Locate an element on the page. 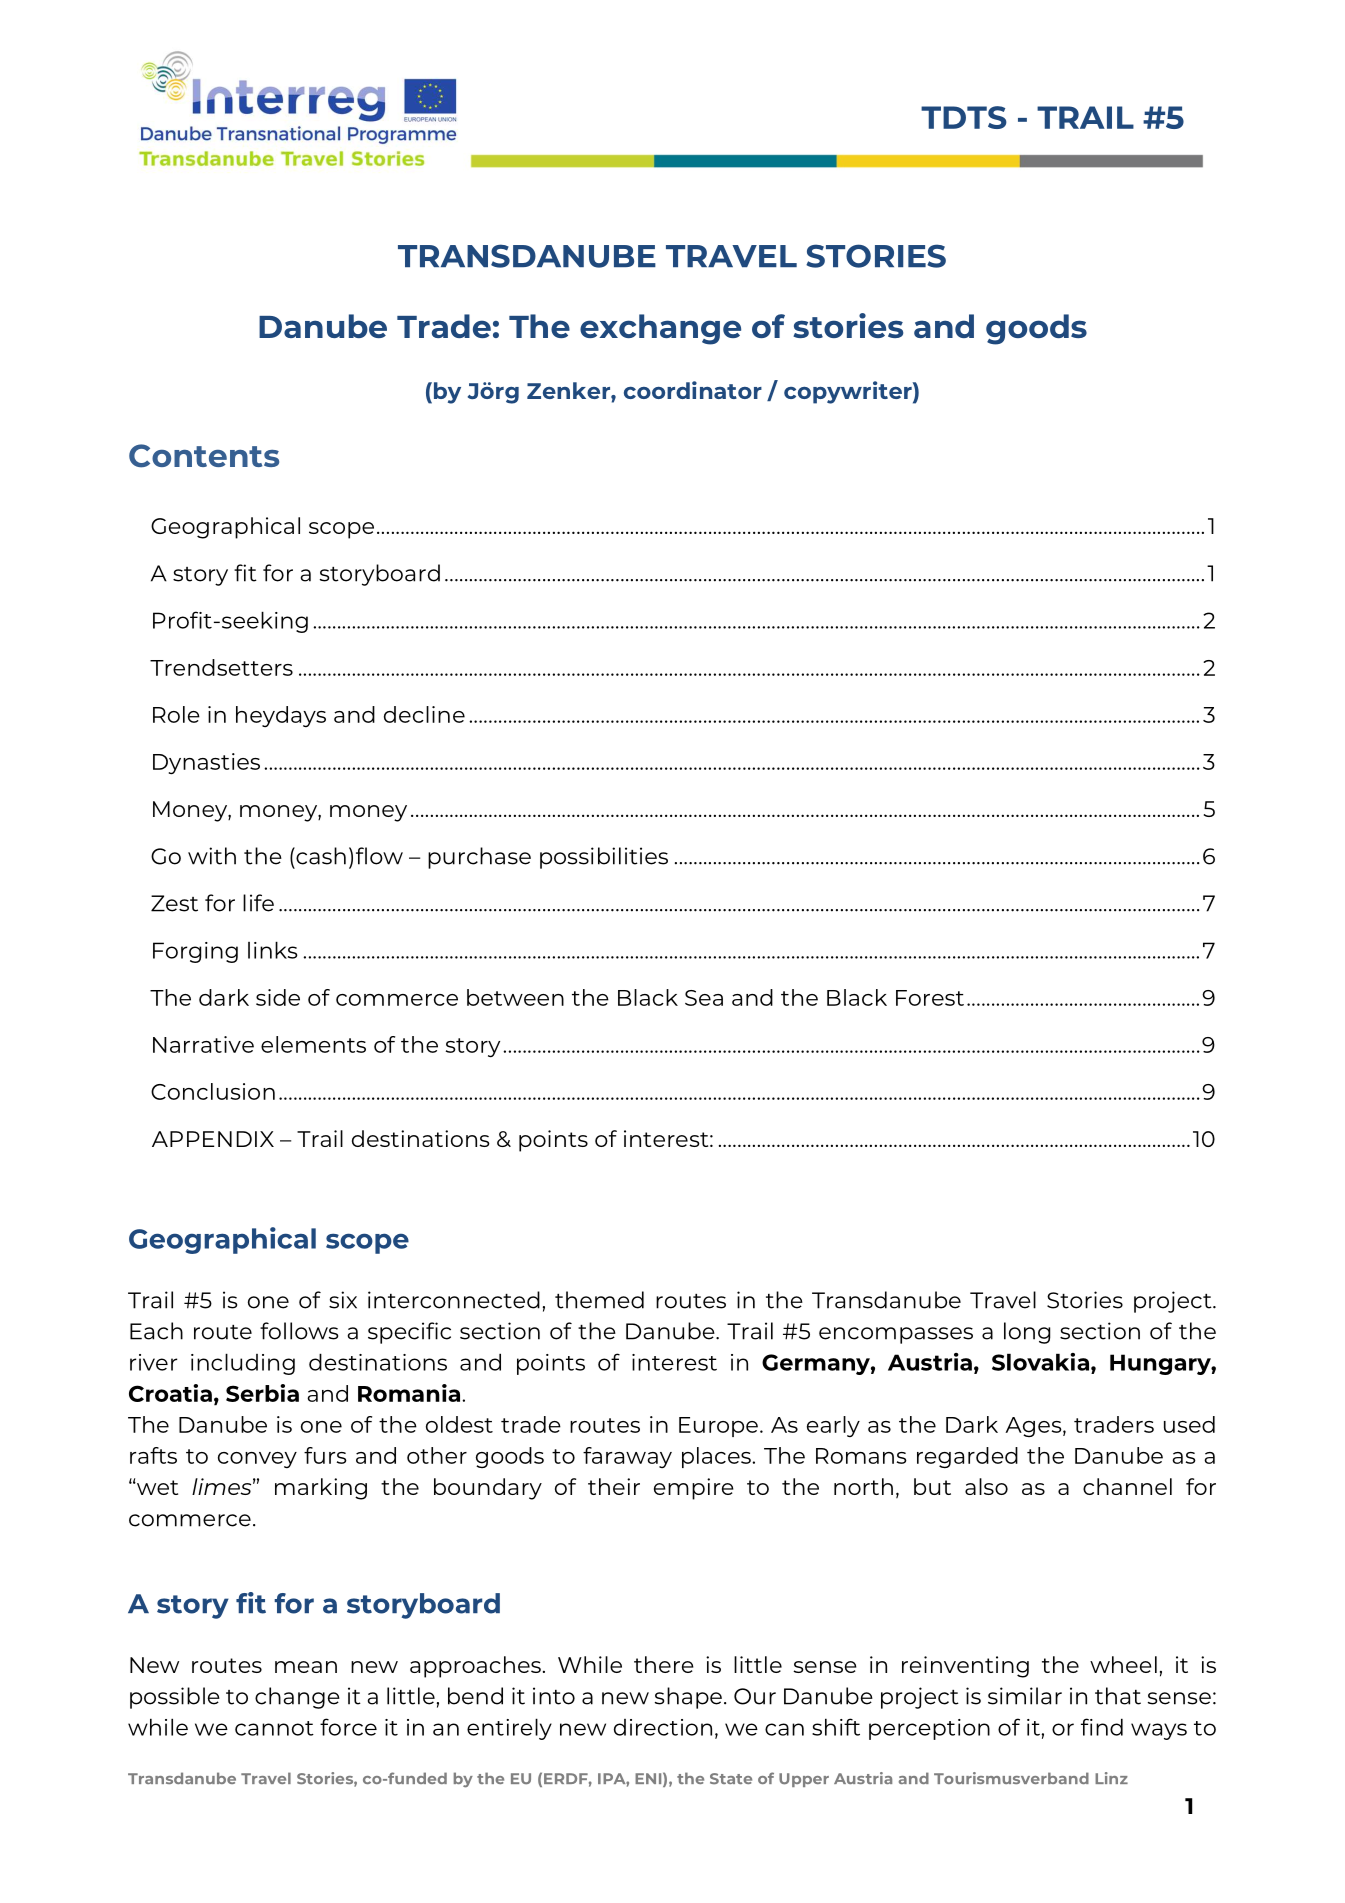 This page has height=1903, width=1345. possibilities is located at coordinates (604, 858).
